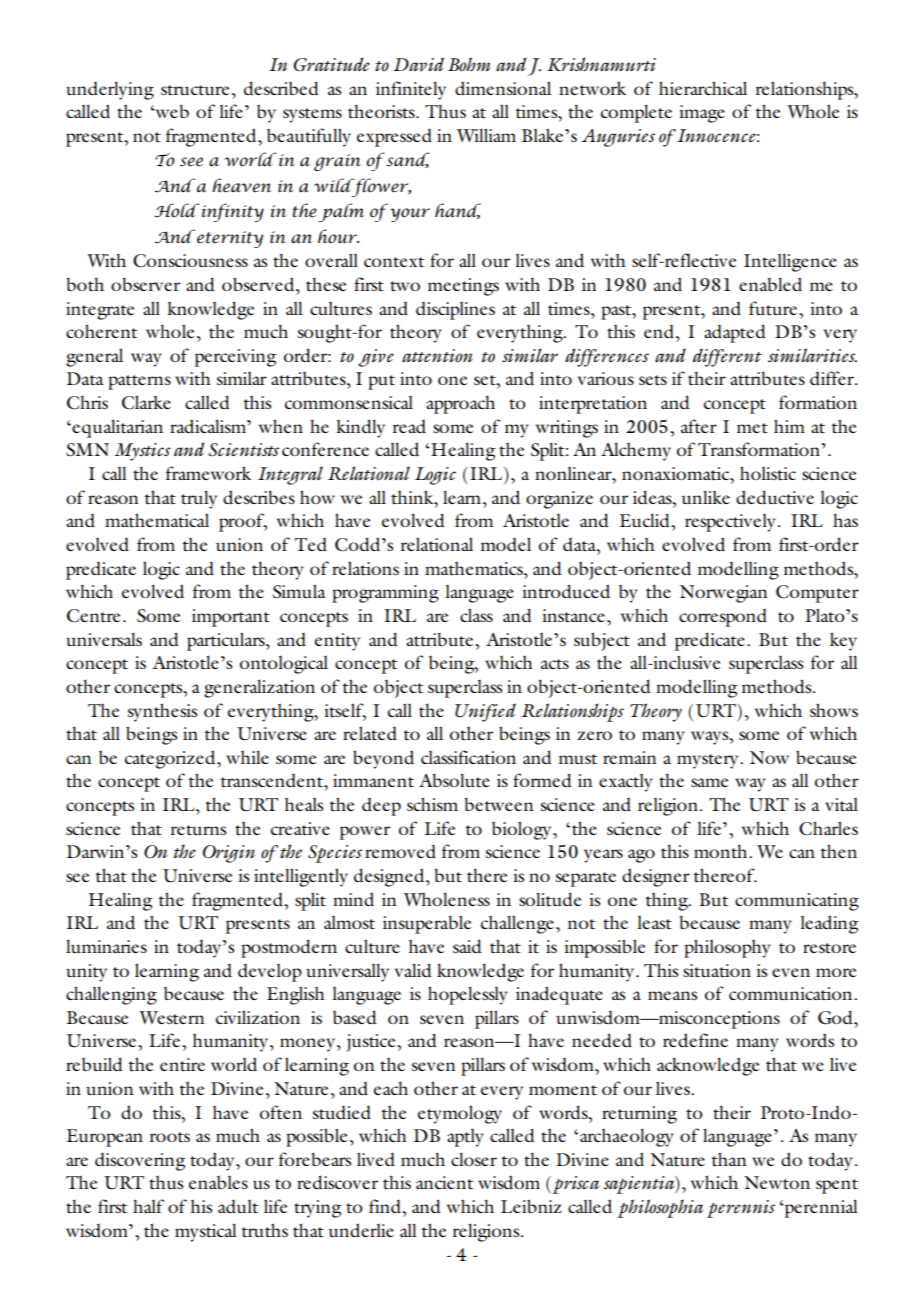  I want to click on ancient, so click(444, 1182).
